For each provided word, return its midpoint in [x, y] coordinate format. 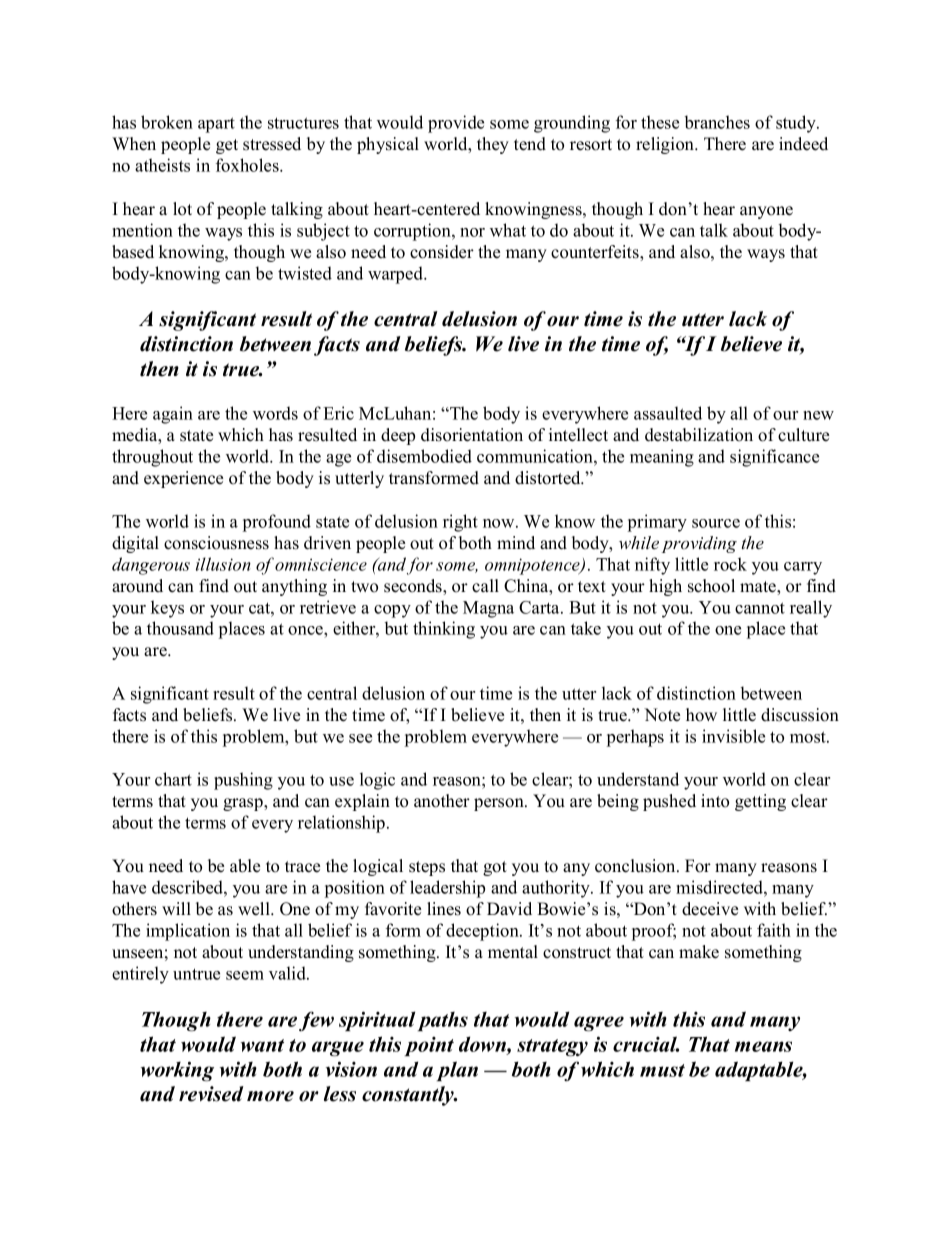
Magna [488, 609]
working [177, 1071]
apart [216, 125]
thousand [180, 628]
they [493, 145]
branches [717, 122]
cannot [760, 608]
